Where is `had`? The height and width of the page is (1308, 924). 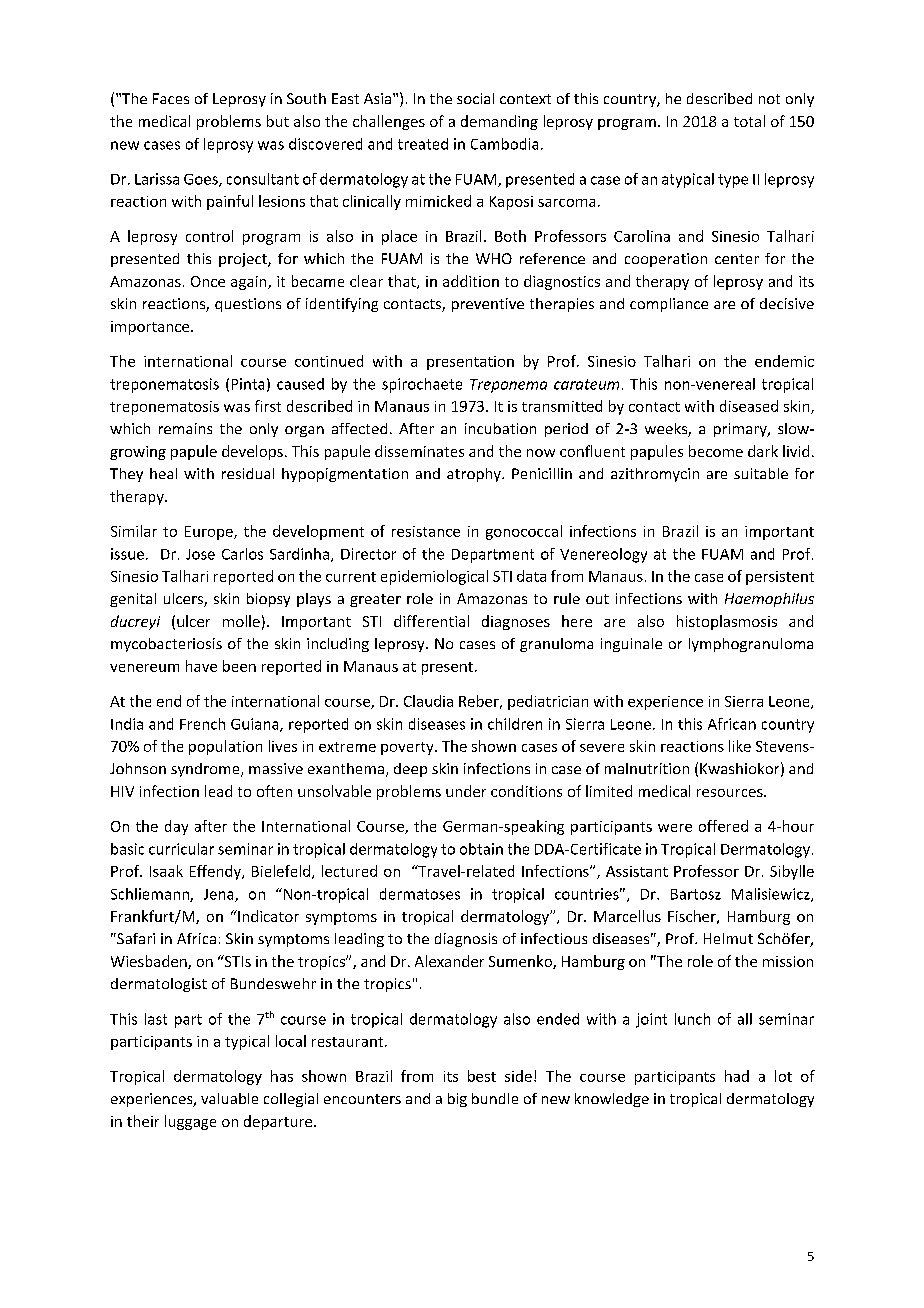
had is located at coordinates (737, 1076).
